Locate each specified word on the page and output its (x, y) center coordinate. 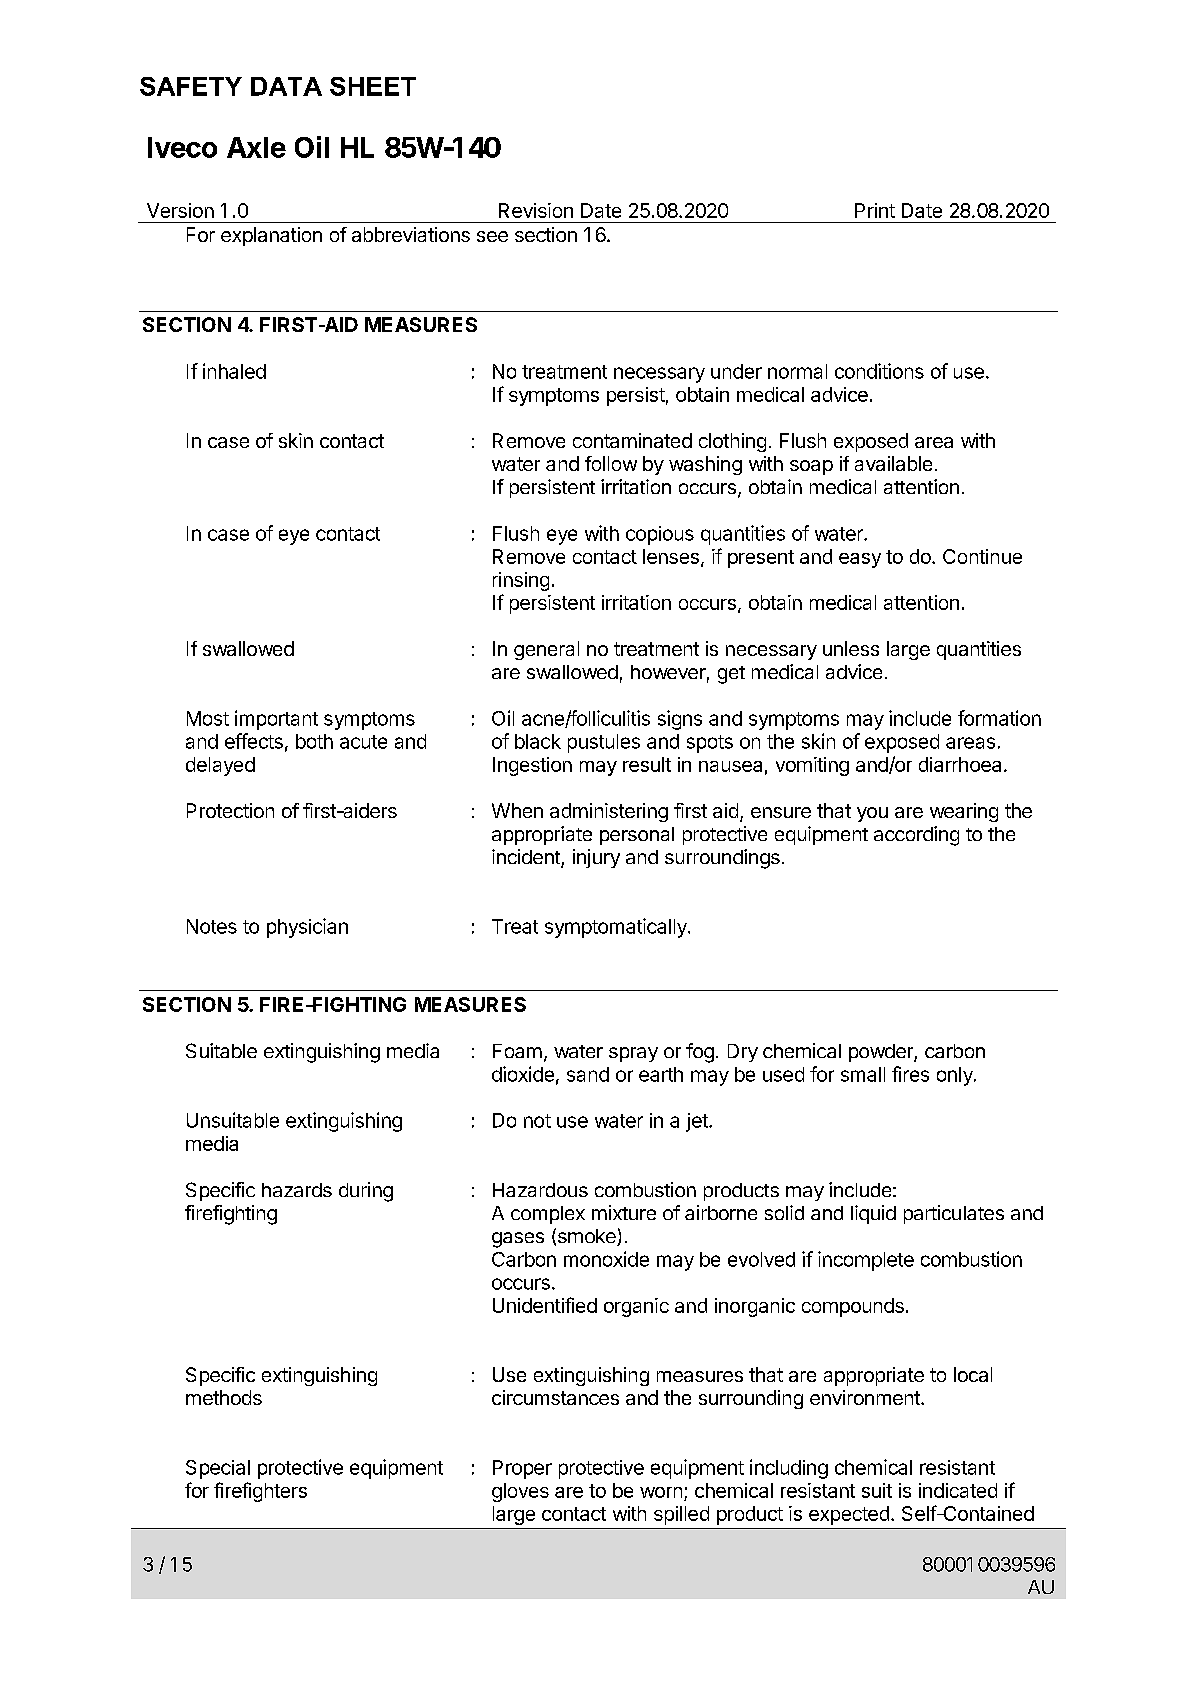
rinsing (521, 581)
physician (307, 928)
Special (218, 1469)
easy (860, 560)
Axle (256, 147)
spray (633, 1054)
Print (875, 210)
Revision (536, 210)
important (276, 720)
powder (882, 1053)
